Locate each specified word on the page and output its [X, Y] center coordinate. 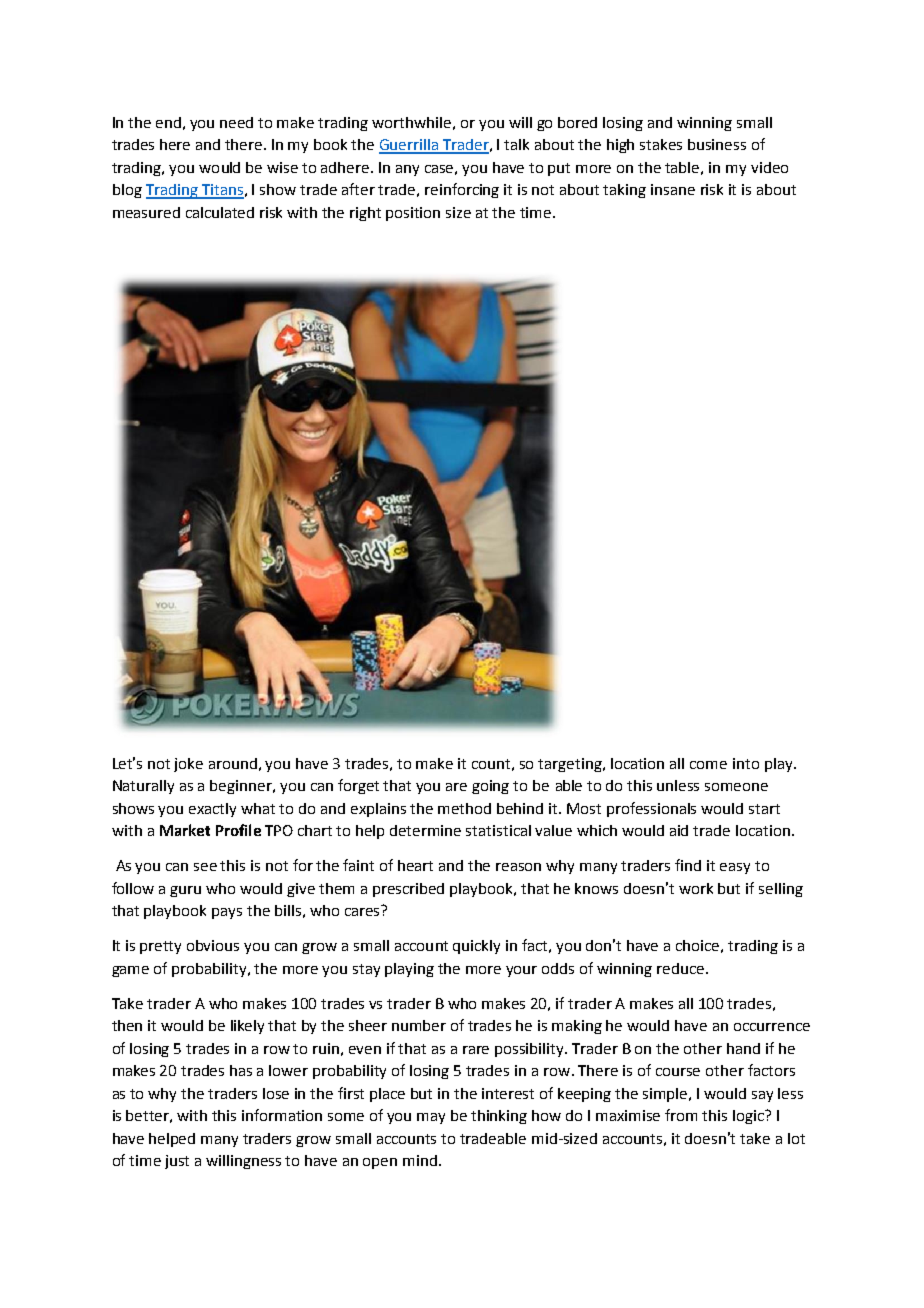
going [490, 787]
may [431, 1118]
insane [673, 189]
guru [185, 891]
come [708, 765]
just [177, 1162]
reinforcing [462, 190]
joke [188, 765]
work [696, 888]
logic [750, 1117]
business [717, 144]
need [236, 122]
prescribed [408, 890]
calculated [220, 212]
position [413, 214]
